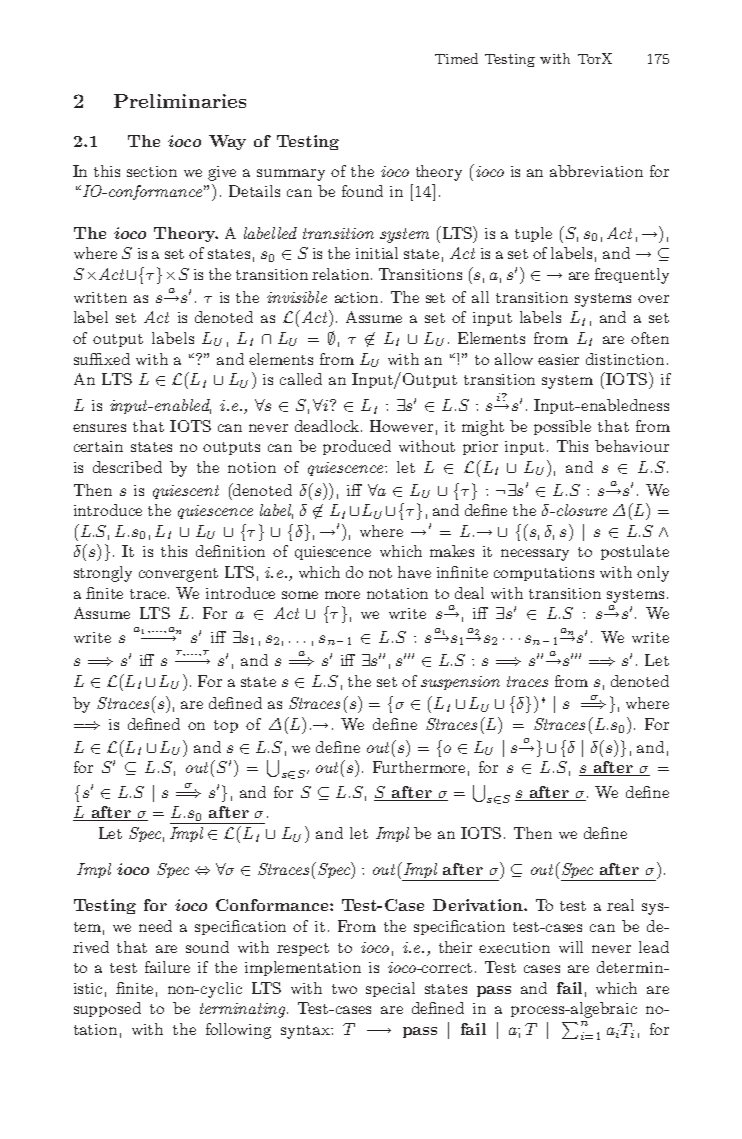 The height and width of the screenshot is (1139, 742). Describe the element at coordinates (344, 989) in the screenshot. I see `two` at that location.
